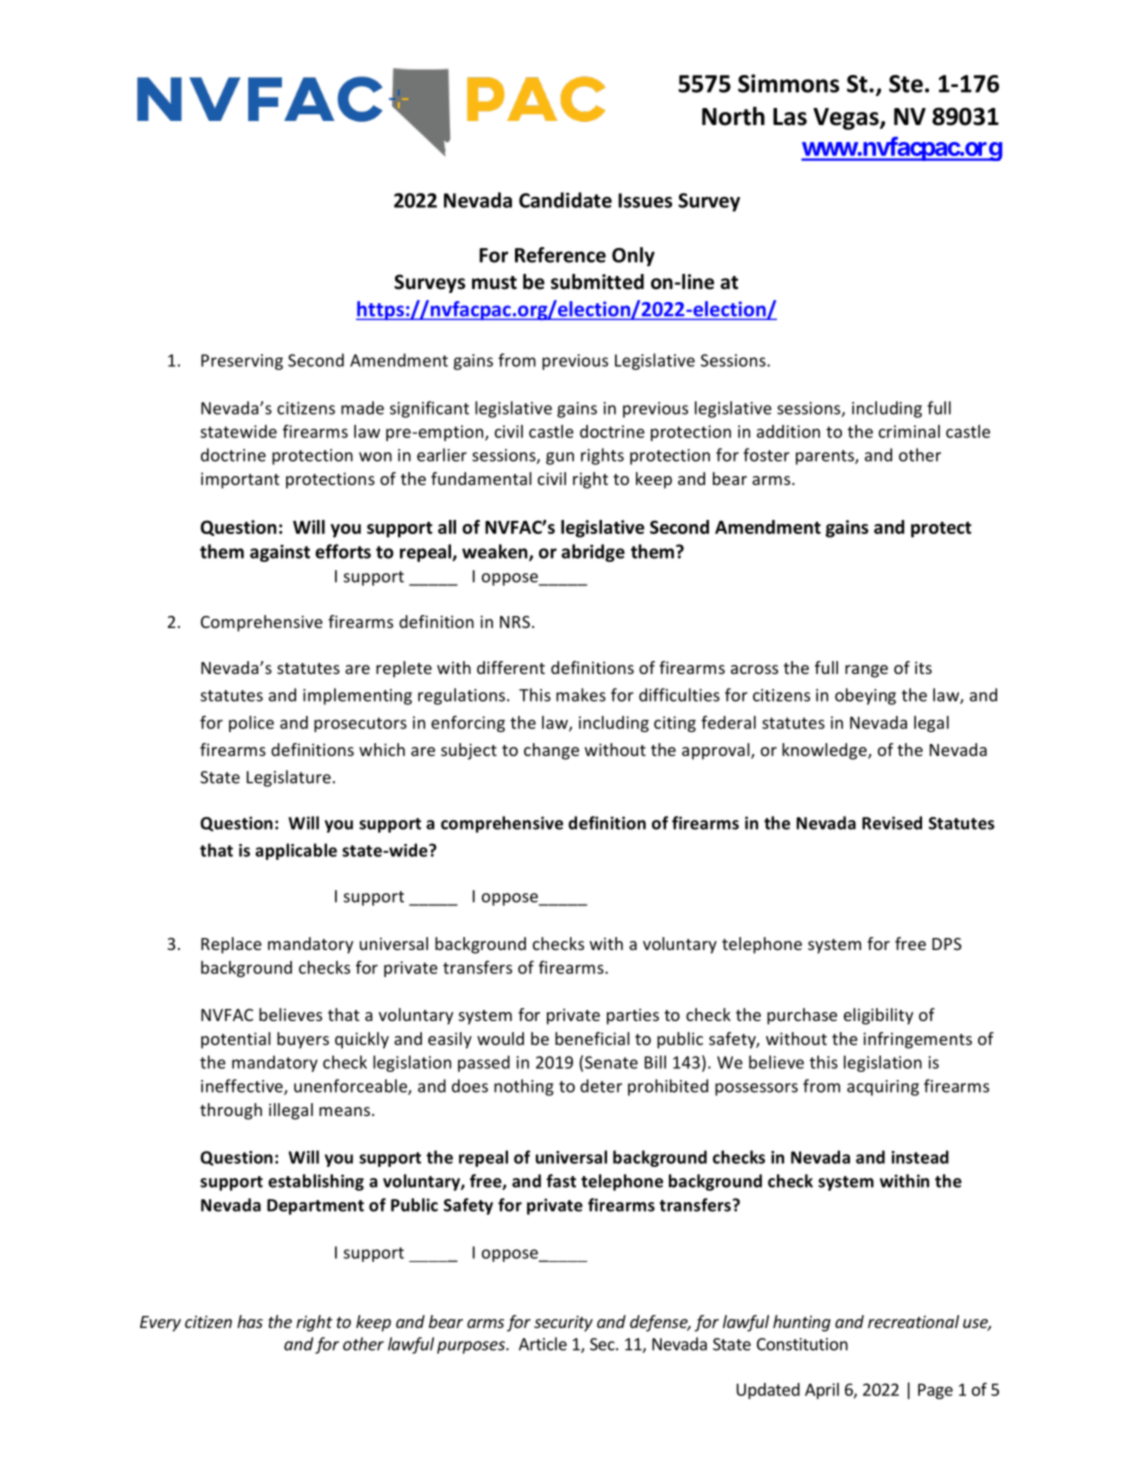  What do you see at coordinates (565, 200) in the image?
I see `Candidate` at bounding box center [565, 200].
